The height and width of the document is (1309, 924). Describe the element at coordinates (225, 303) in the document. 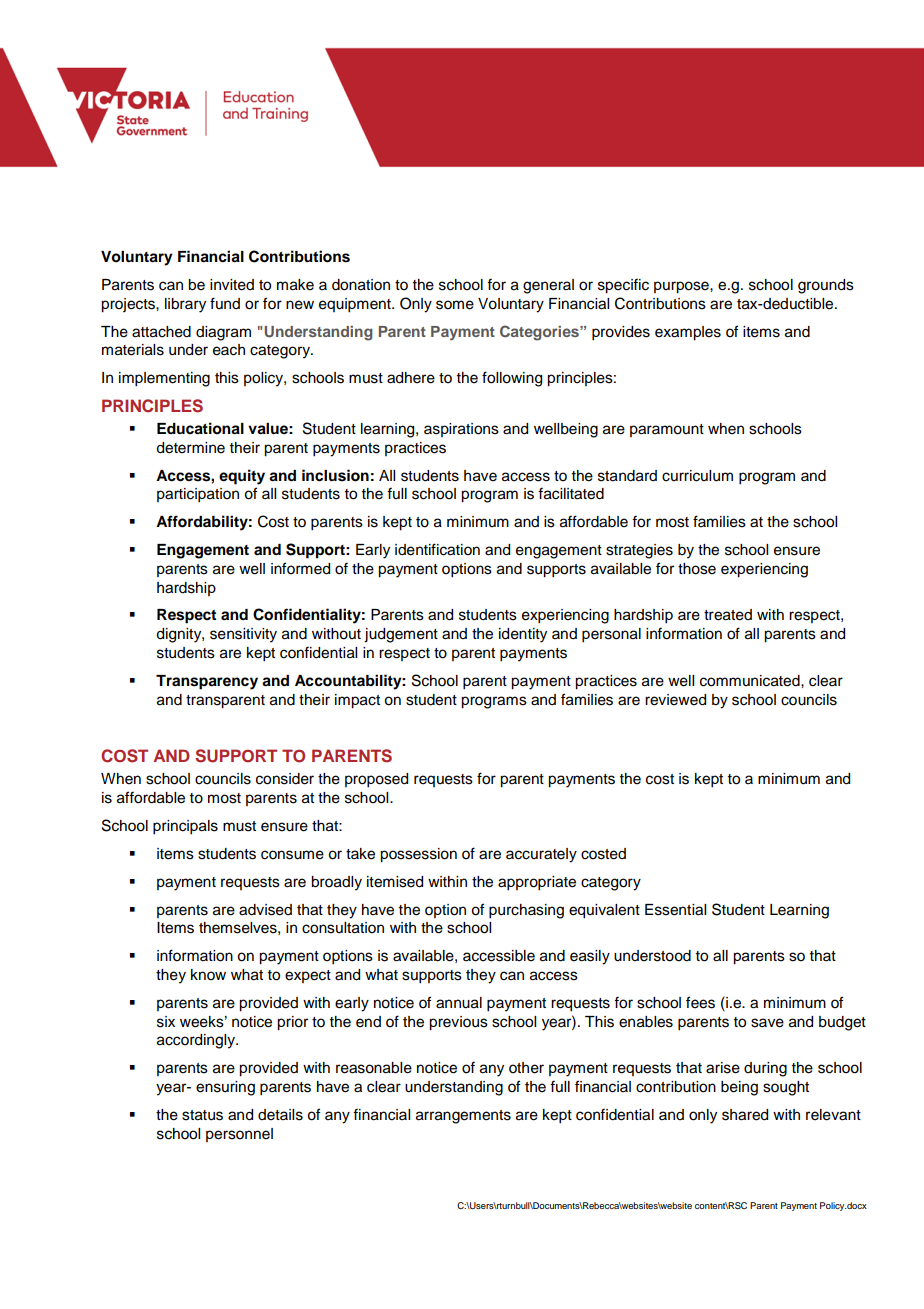

I see `fund` at that location.
